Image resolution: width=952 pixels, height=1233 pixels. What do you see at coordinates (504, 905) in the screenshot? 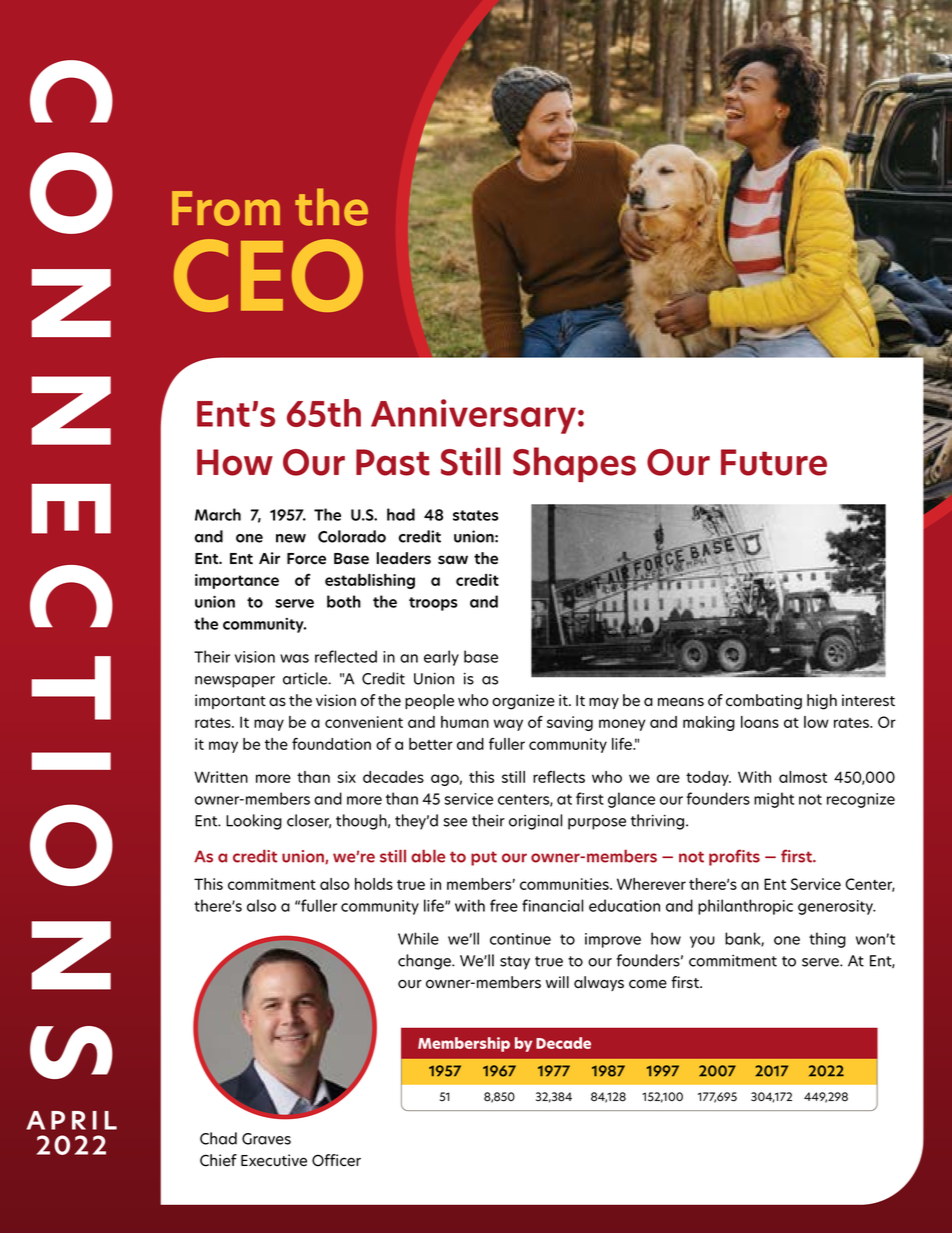
I see `free` at bounding box center [504, 905].
